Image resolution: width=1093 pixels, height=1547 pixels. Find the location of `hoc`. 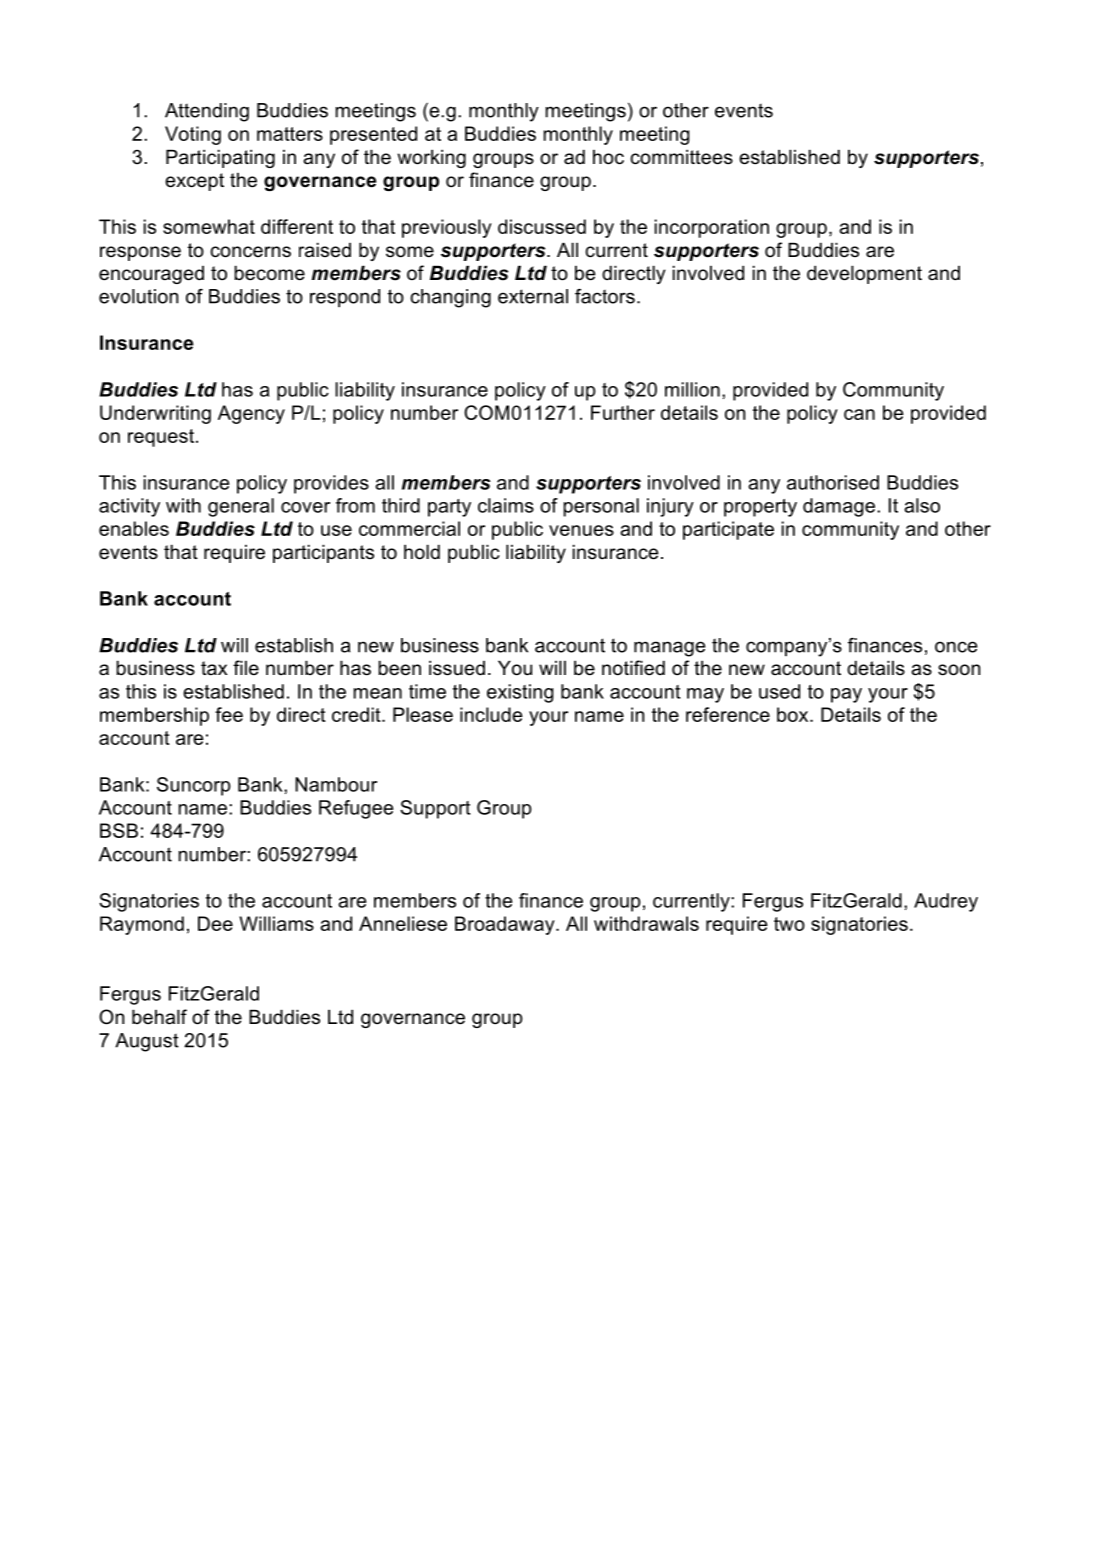

hoc is located at coordinates (608, 157).
